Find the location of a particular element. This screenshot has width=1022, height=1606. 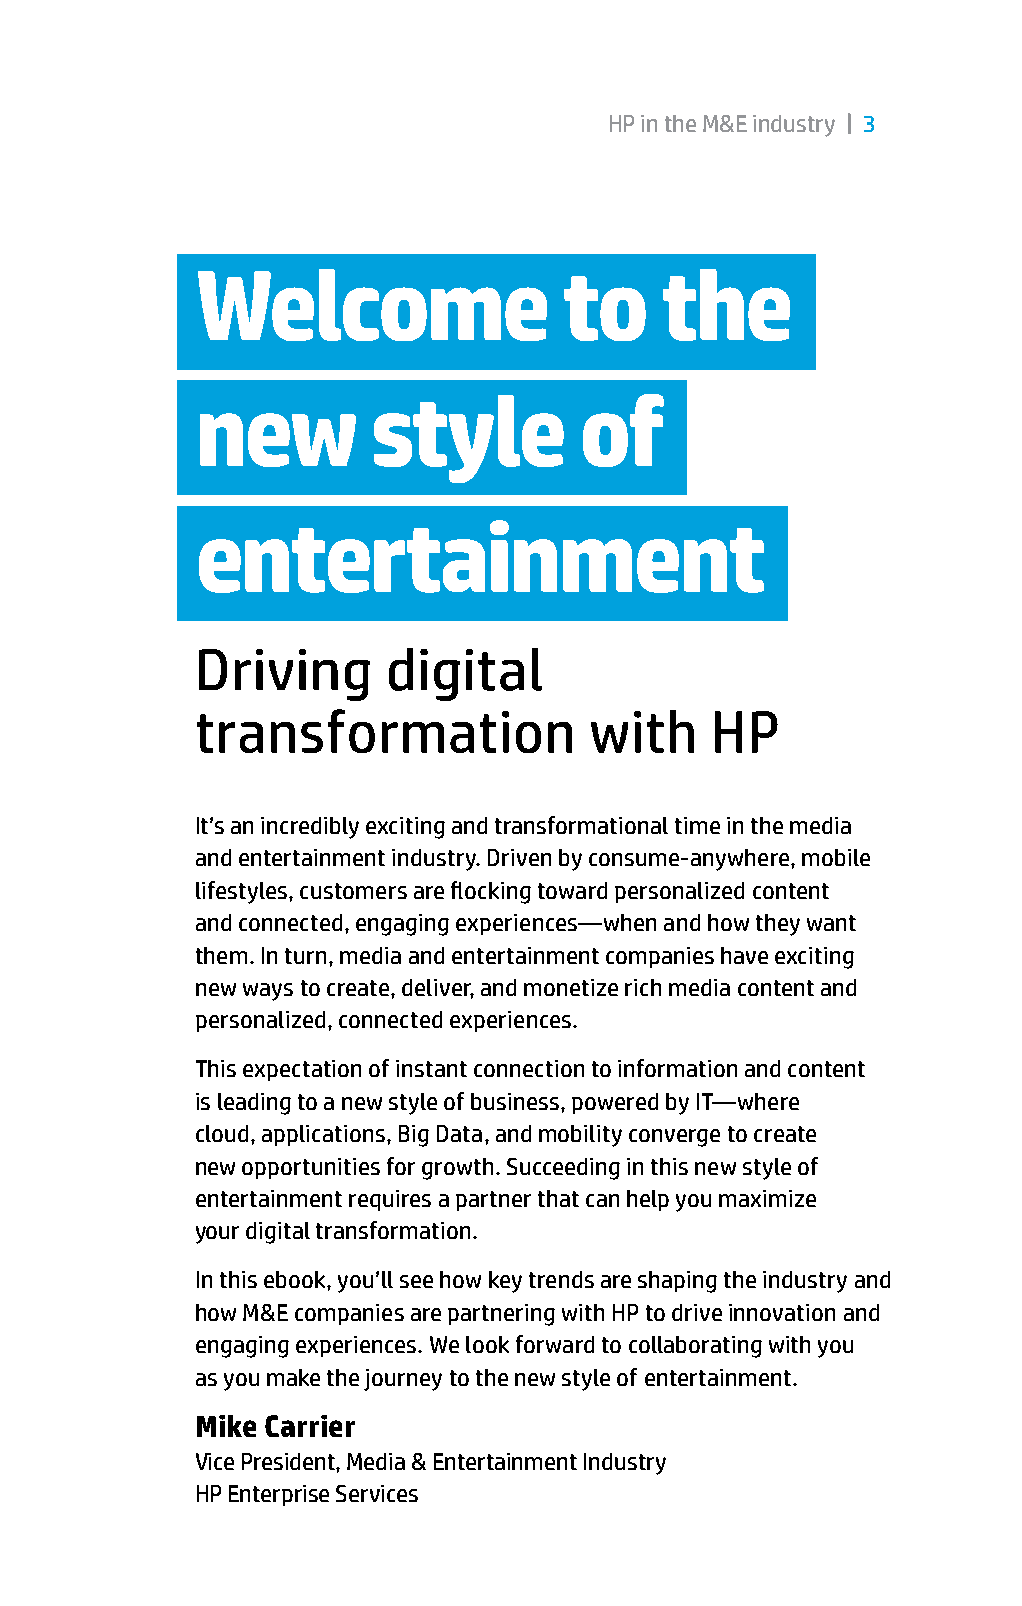

Welcome is located at coordinates (372, 305).
